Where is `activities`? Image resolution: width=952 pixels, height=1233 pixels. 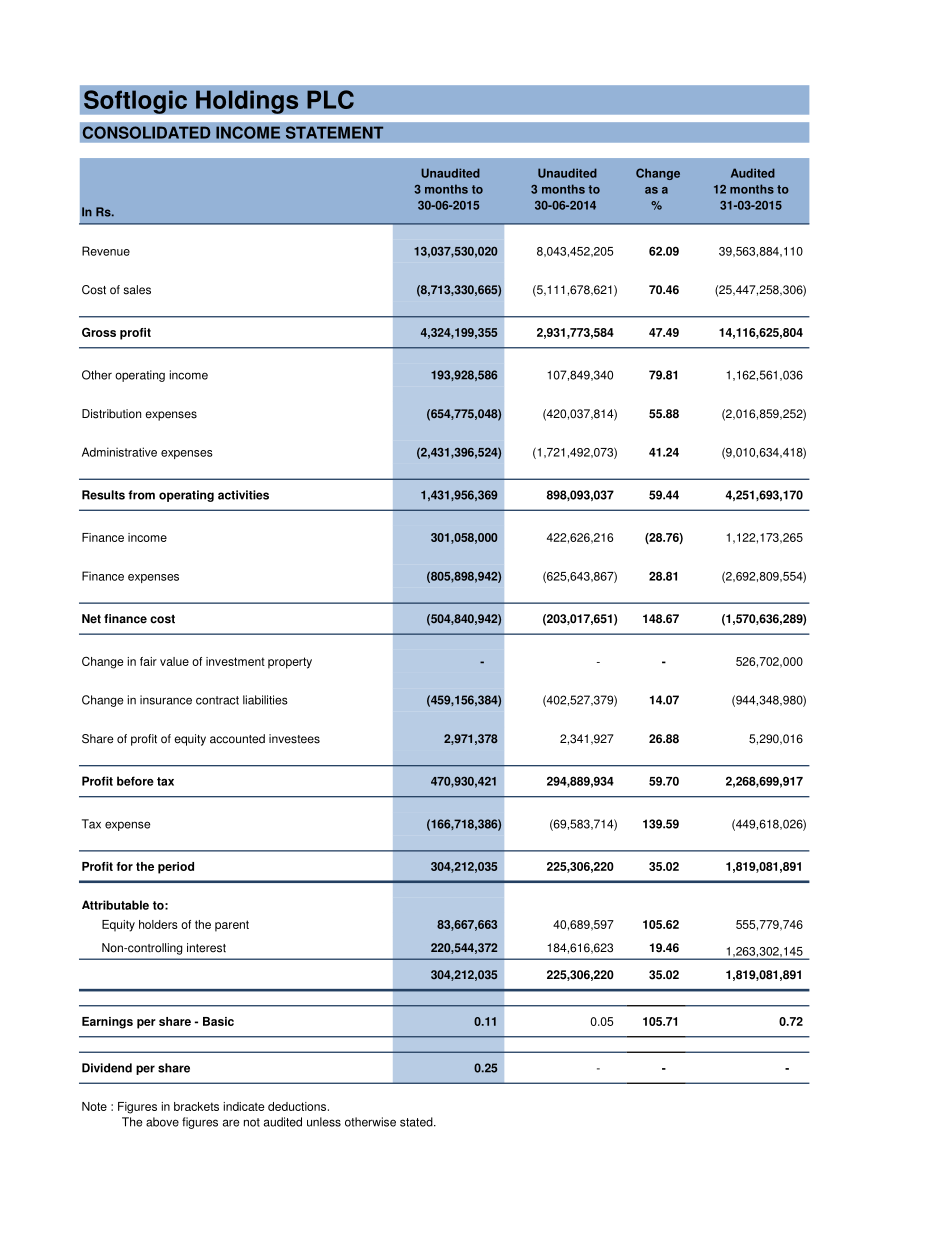 activities is located at coordinates (243, 495).
